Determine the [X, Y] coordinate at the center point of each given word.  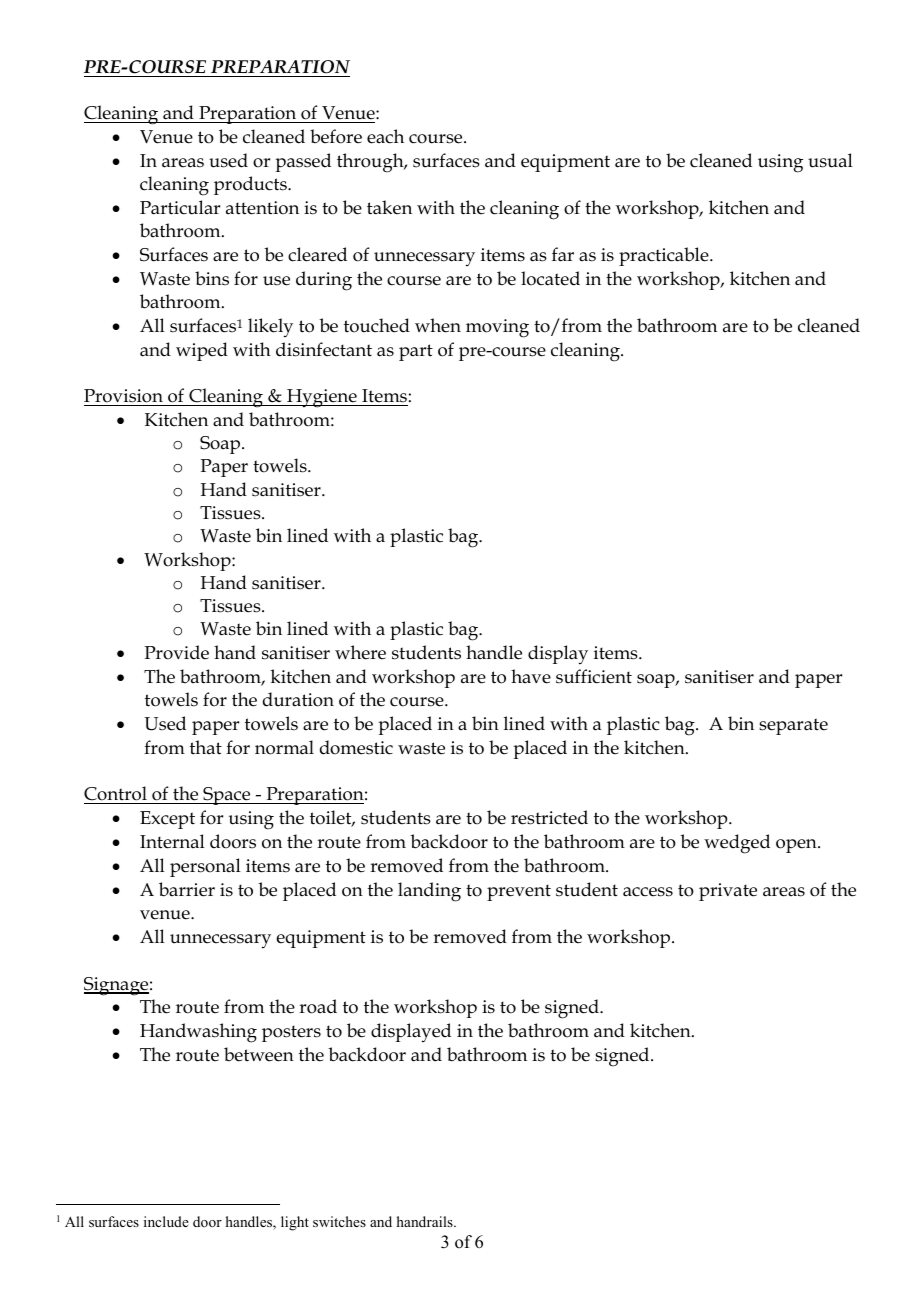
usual [830, 160]
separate [793, 726]
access [648, 892]
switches [339, 1221]
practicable [665, 256]
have [531, 676]
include [166, 1221]
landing [429, 892]
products [251, 185]
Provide [176, 652]
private [728, 892]
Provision [123, 396]
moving [497, 328]
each [385, 136]
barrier [187, 889]
